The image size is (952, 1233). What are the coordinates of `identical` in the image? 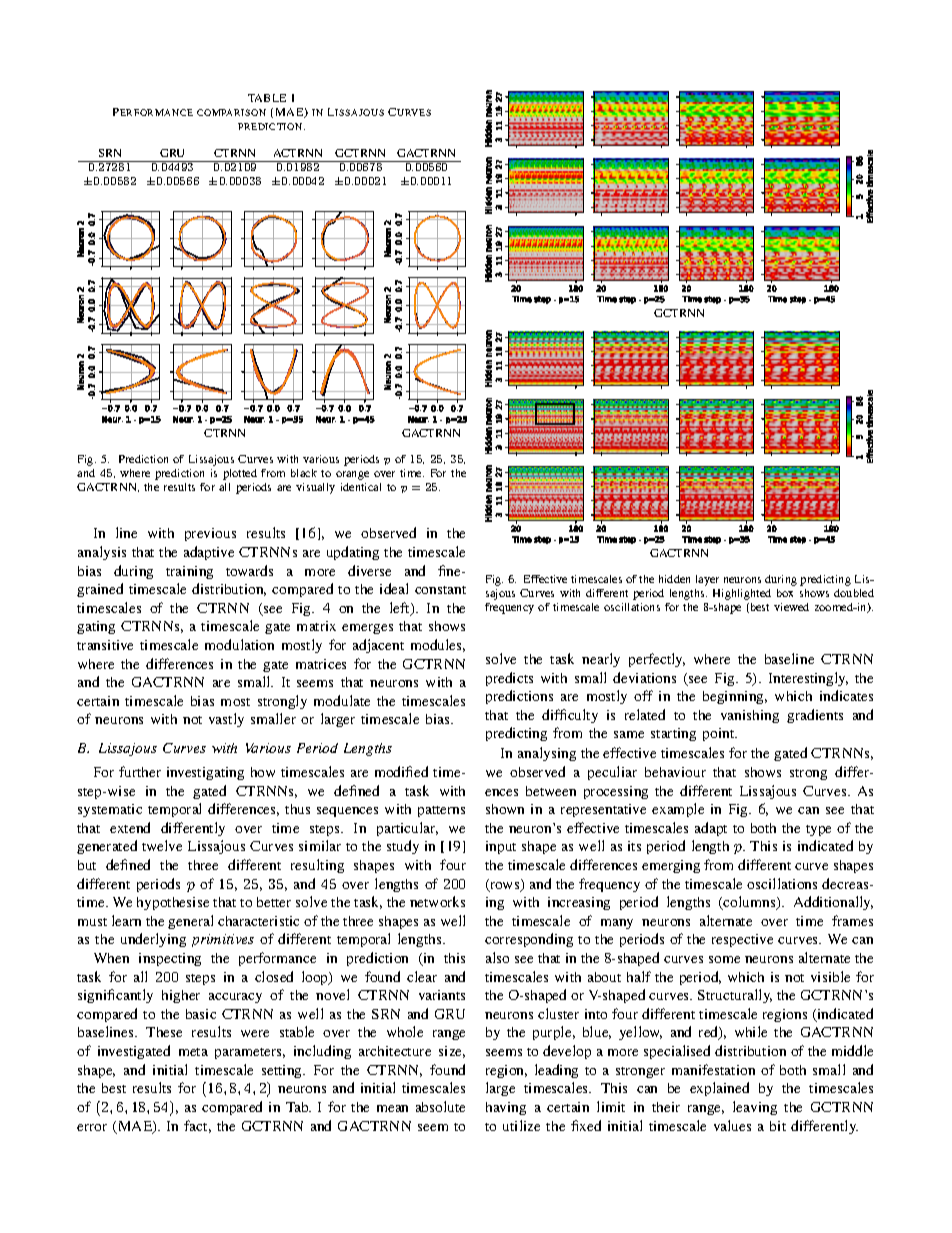 It's located at (361, 487).
